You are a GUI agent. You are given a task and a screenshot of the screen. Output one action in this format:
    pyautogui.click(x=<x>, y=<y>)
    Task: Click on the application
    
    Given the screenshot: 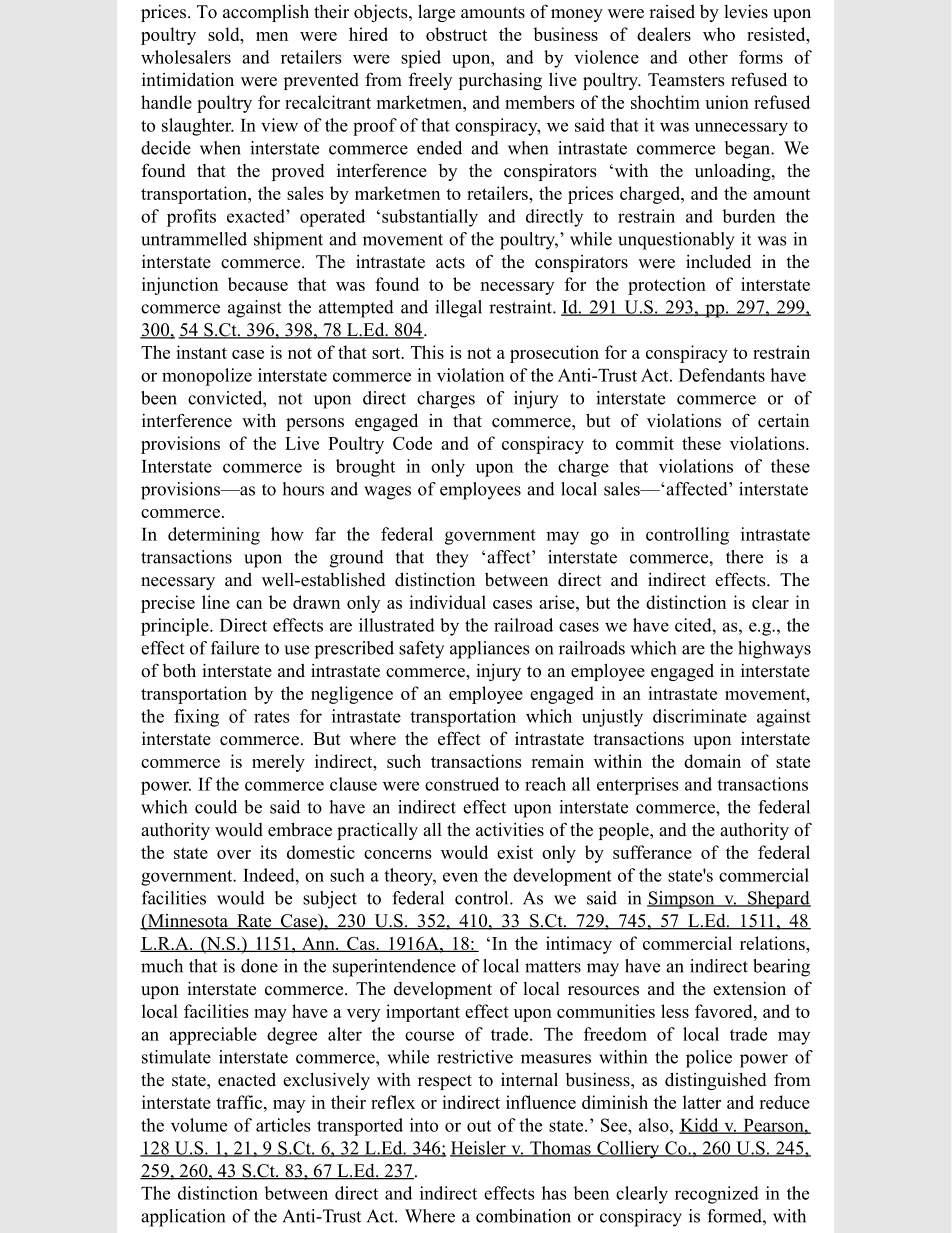 What is the action you would take?
    pyautogui.click(x=183, y=1218)
